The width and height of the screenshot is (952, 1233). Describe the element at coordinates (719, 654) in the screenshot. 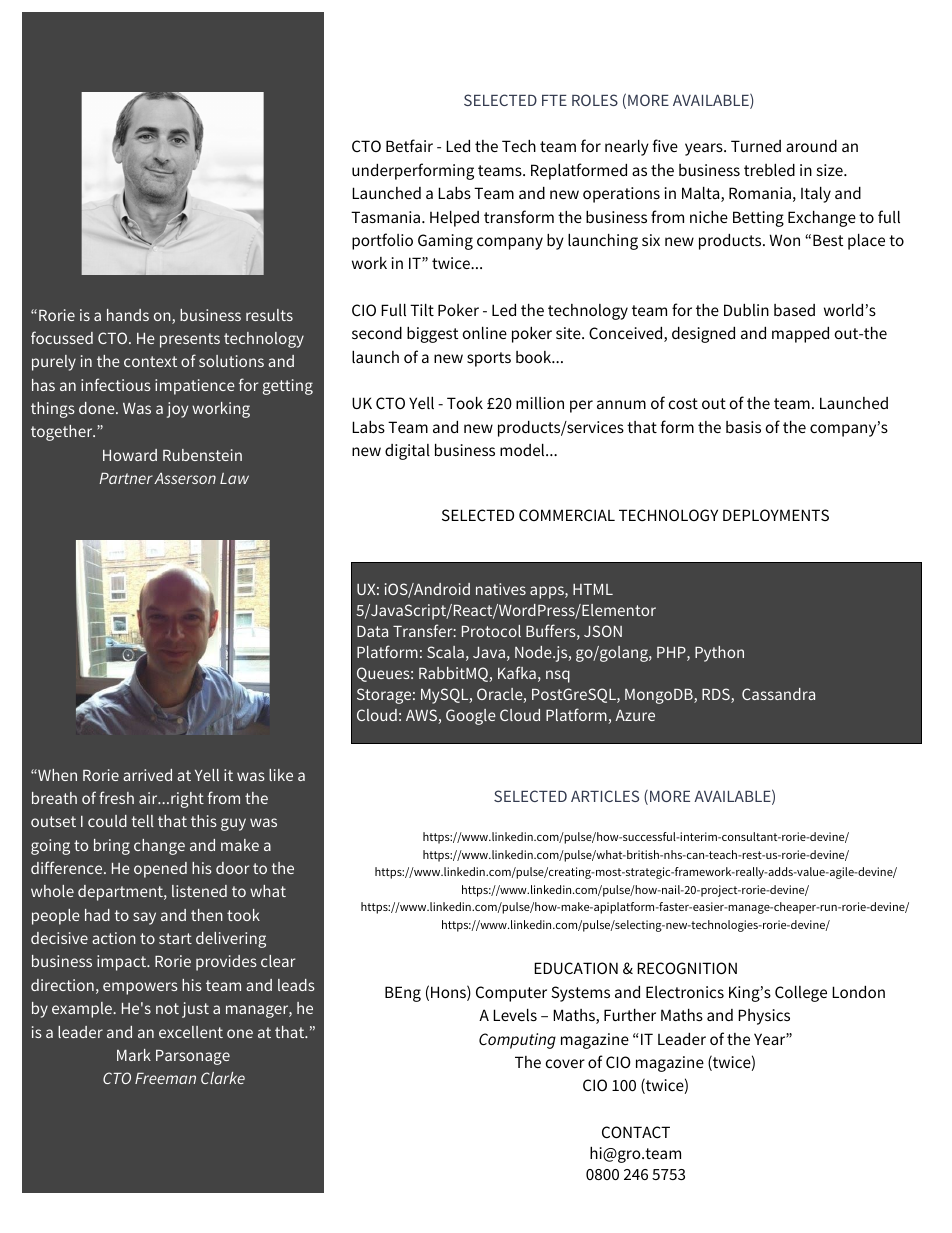

I see `Python` at that location.
